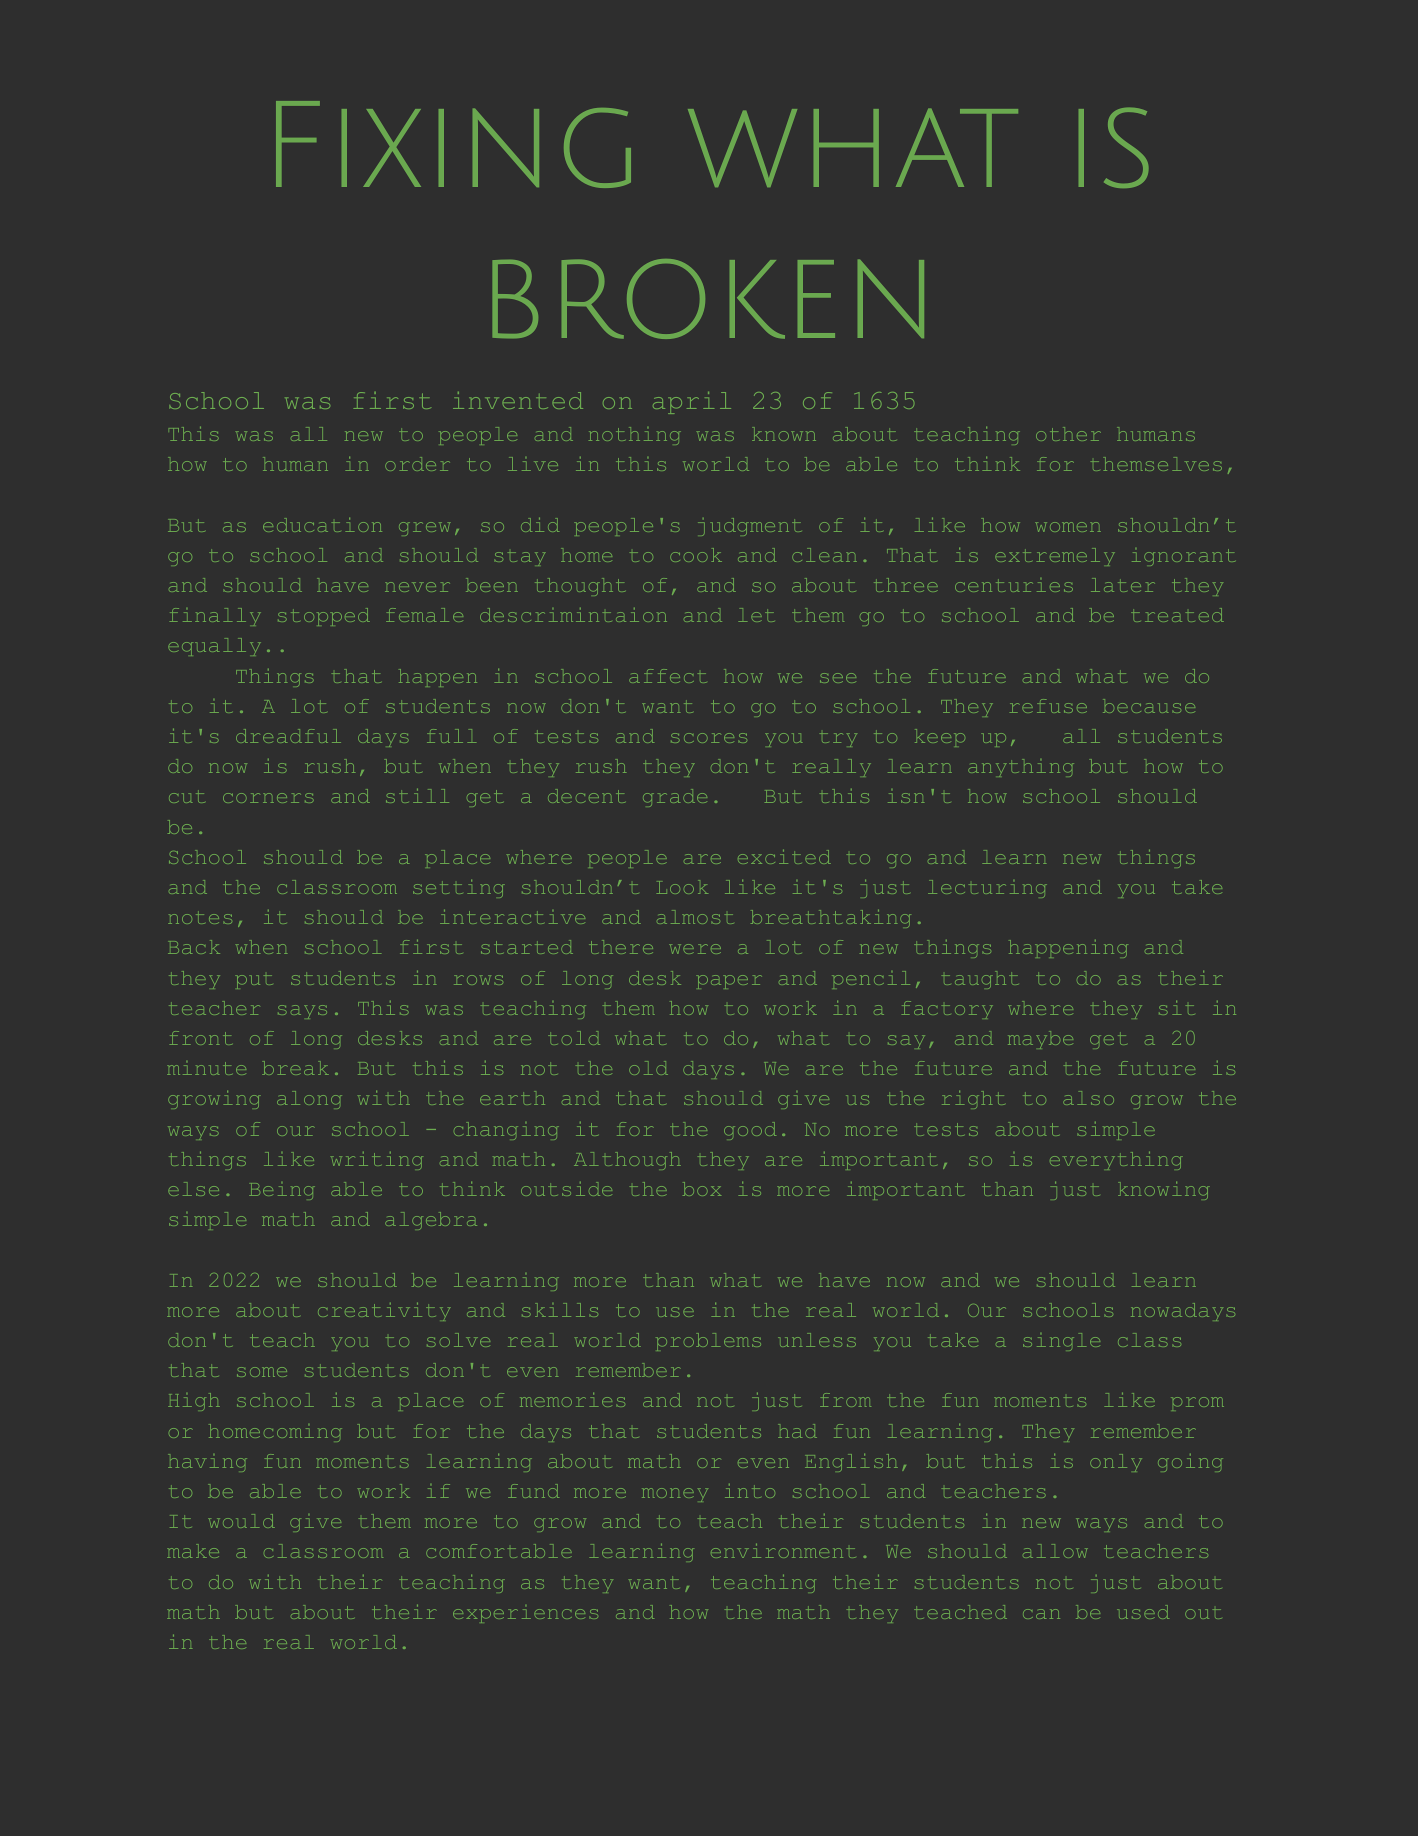 This screenshot has width=1418, height=1836. What do you see at coordinates (241, 1521) in the screenshot?
I see `would` at bounding box center [241, 1521].
